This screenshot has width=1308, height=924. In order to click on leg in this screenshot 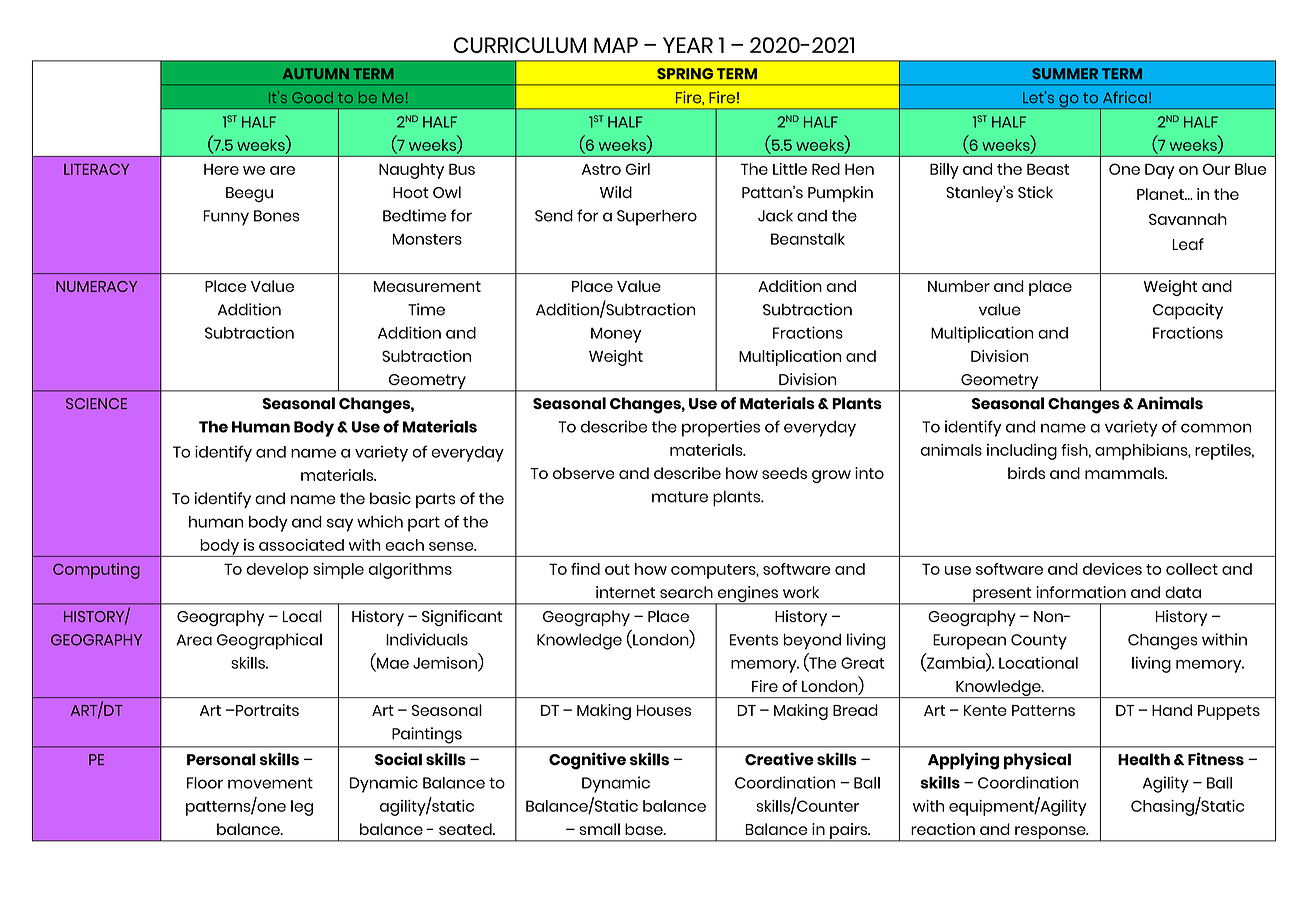, I will do `click(302, 808)`.
